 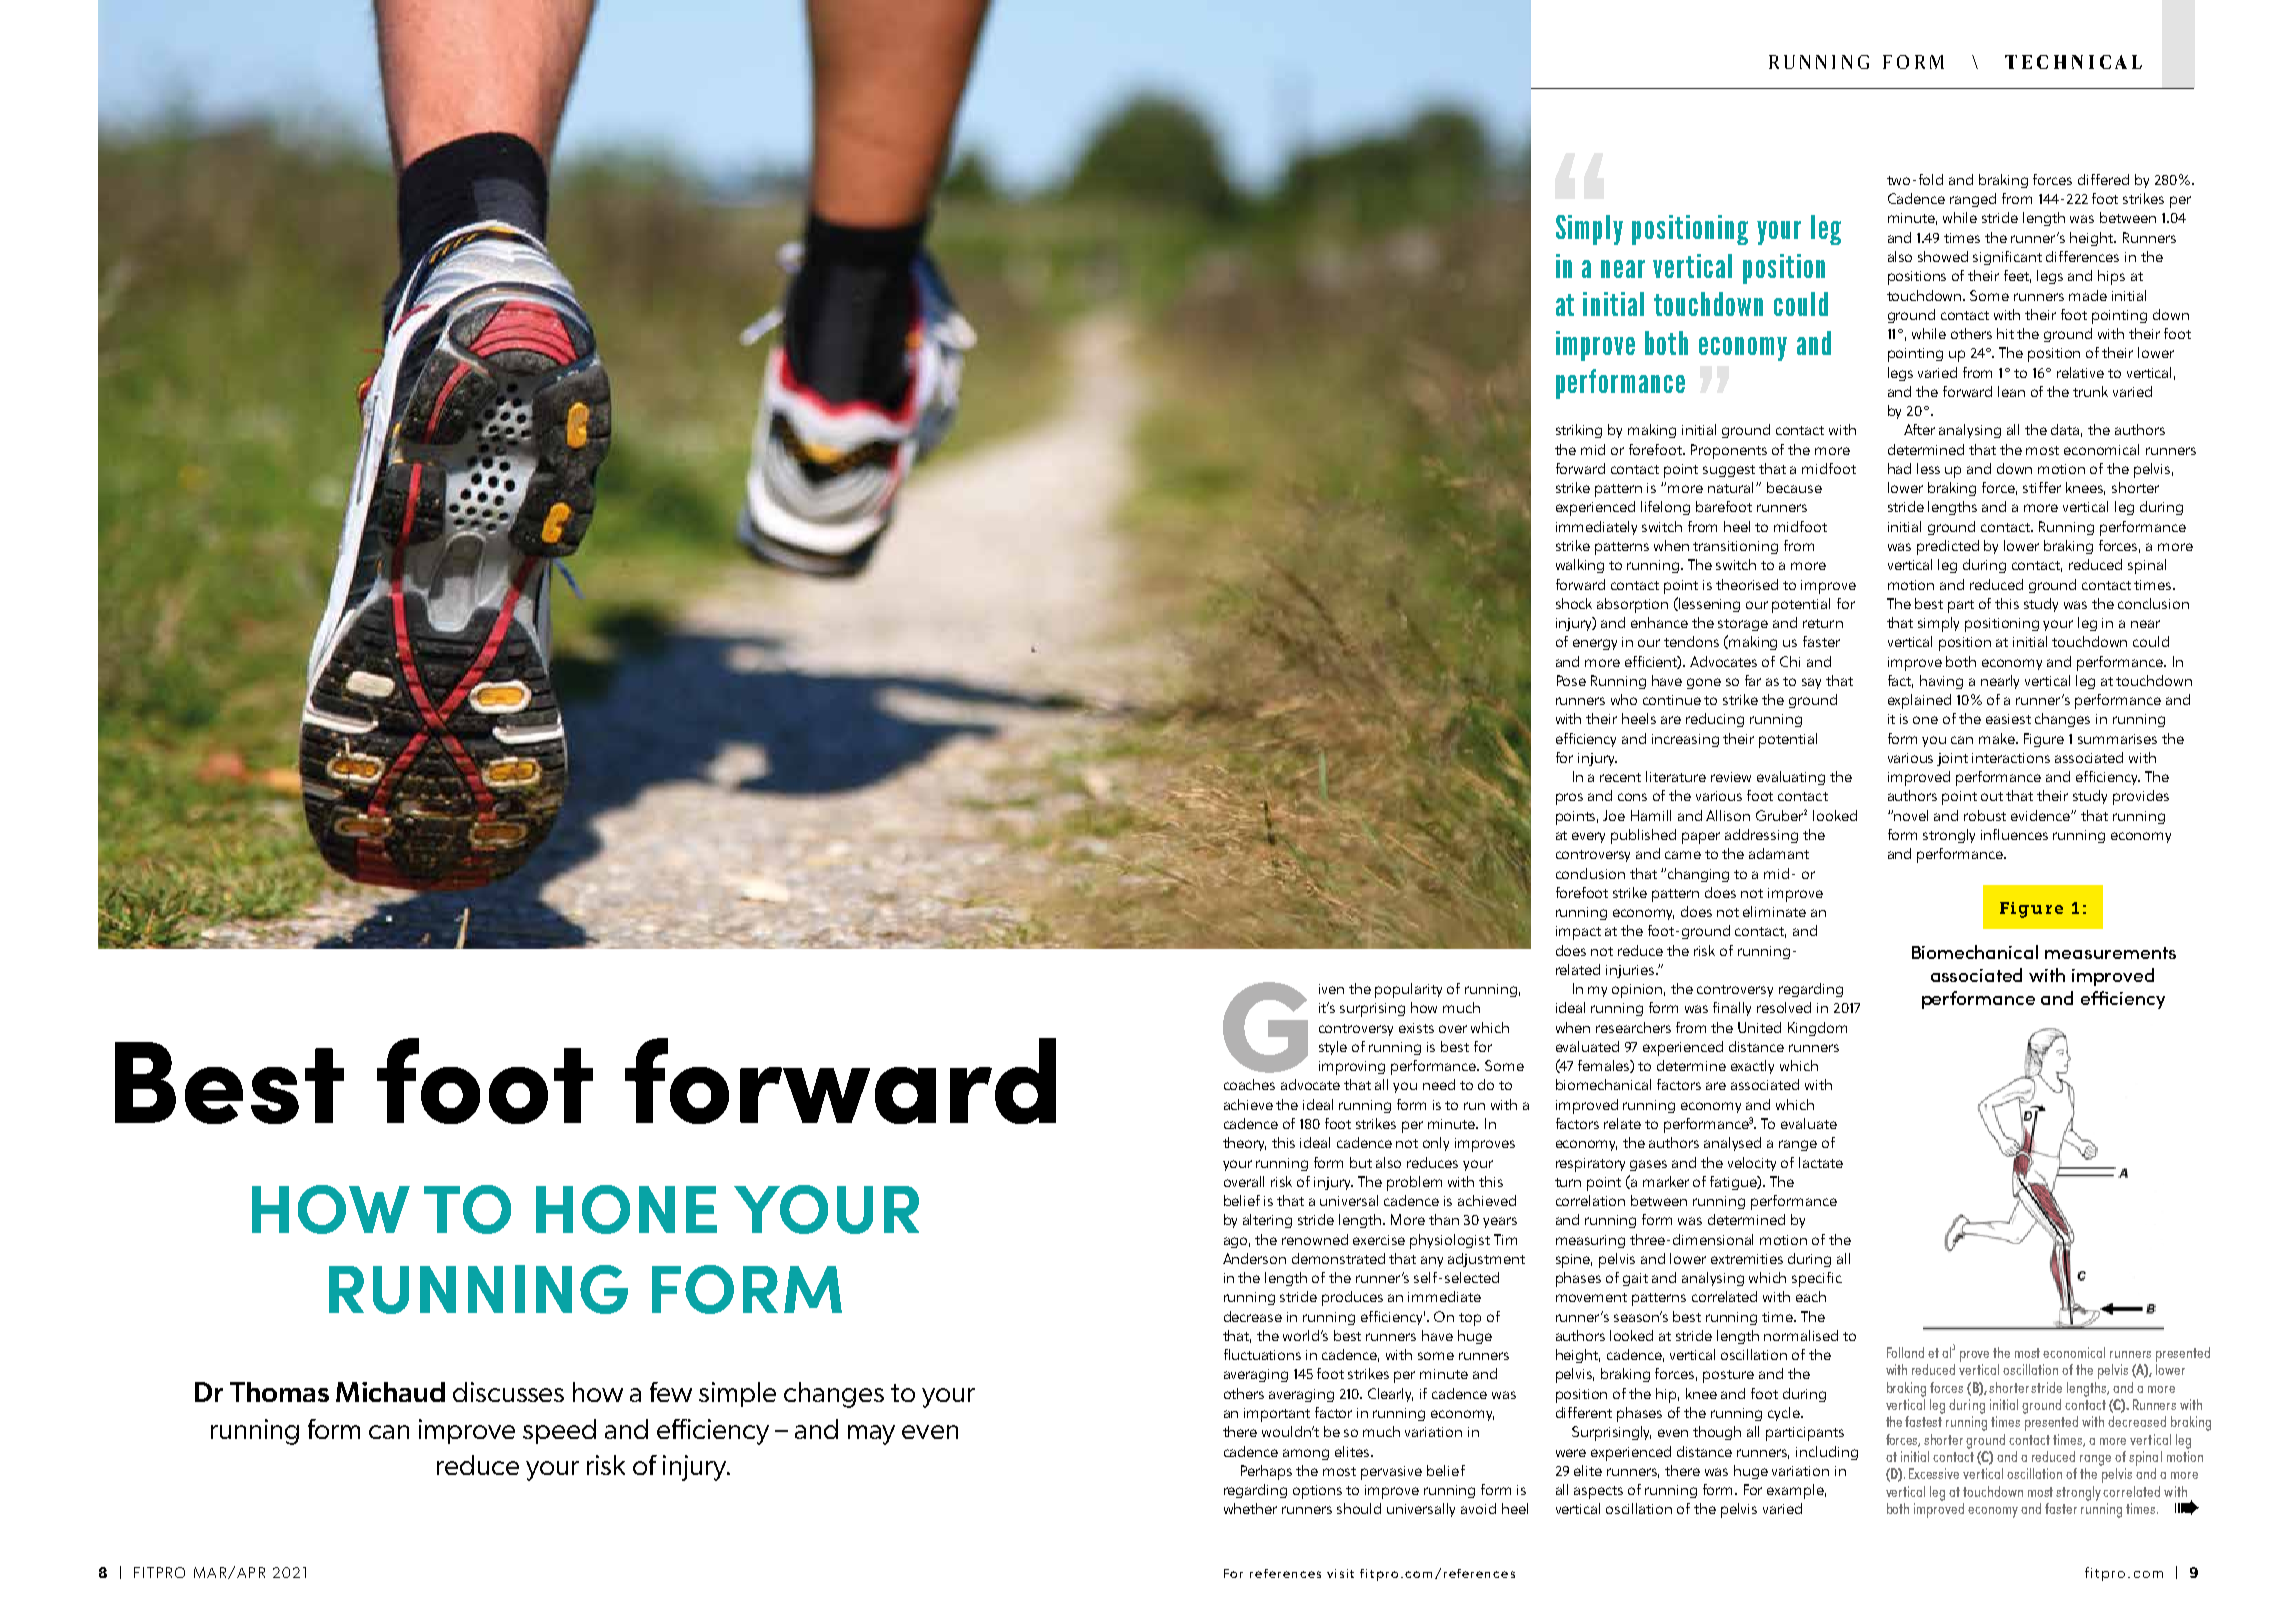 I want to click on HONE, so click(x=626, y=1209).
